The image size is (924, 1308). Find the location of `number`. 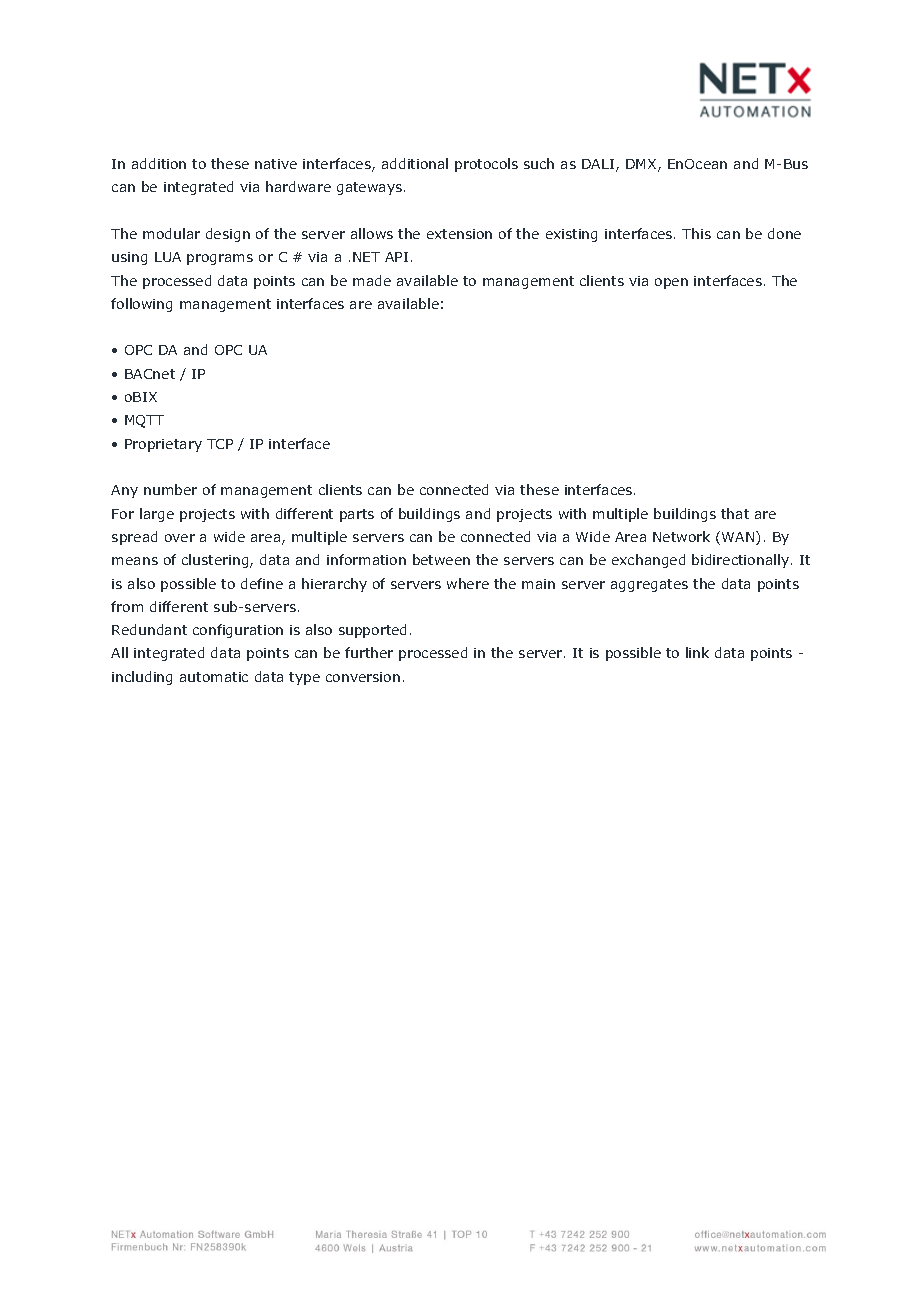

number is located at coordinates (170, 489).
